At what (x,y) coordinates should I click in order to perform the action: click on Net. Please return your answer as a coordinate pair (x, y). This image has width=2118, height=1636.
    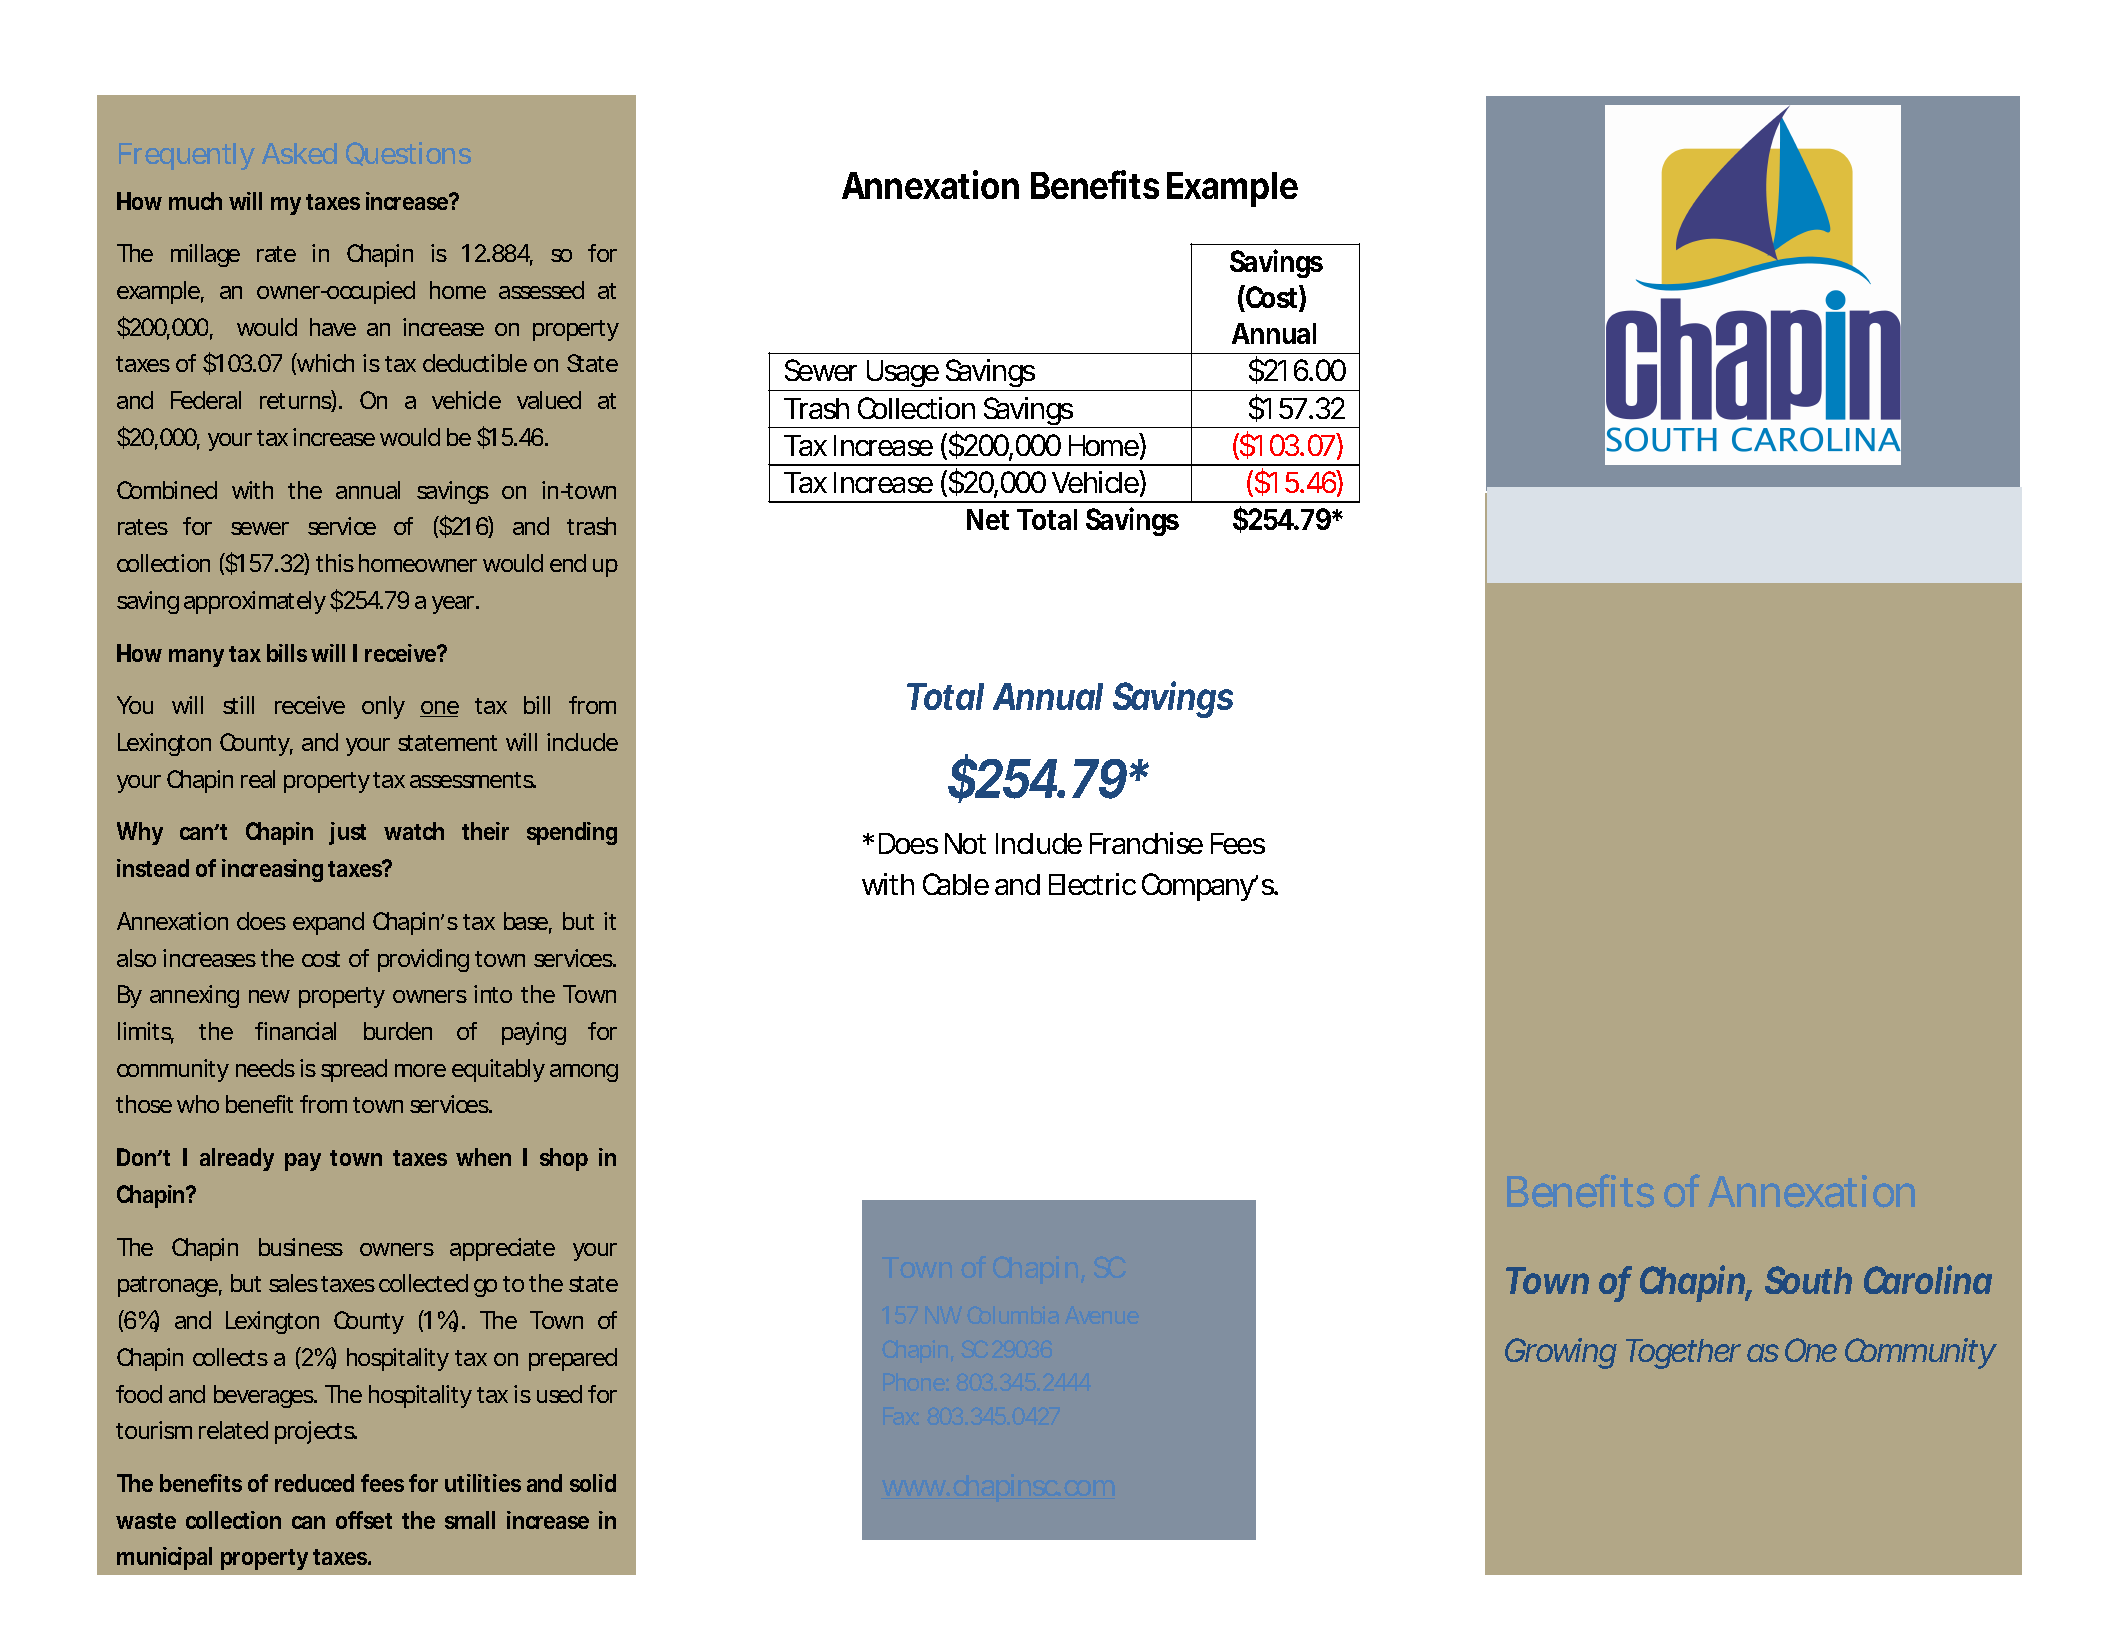
    Looking at the image, I should click on (988, 519).
